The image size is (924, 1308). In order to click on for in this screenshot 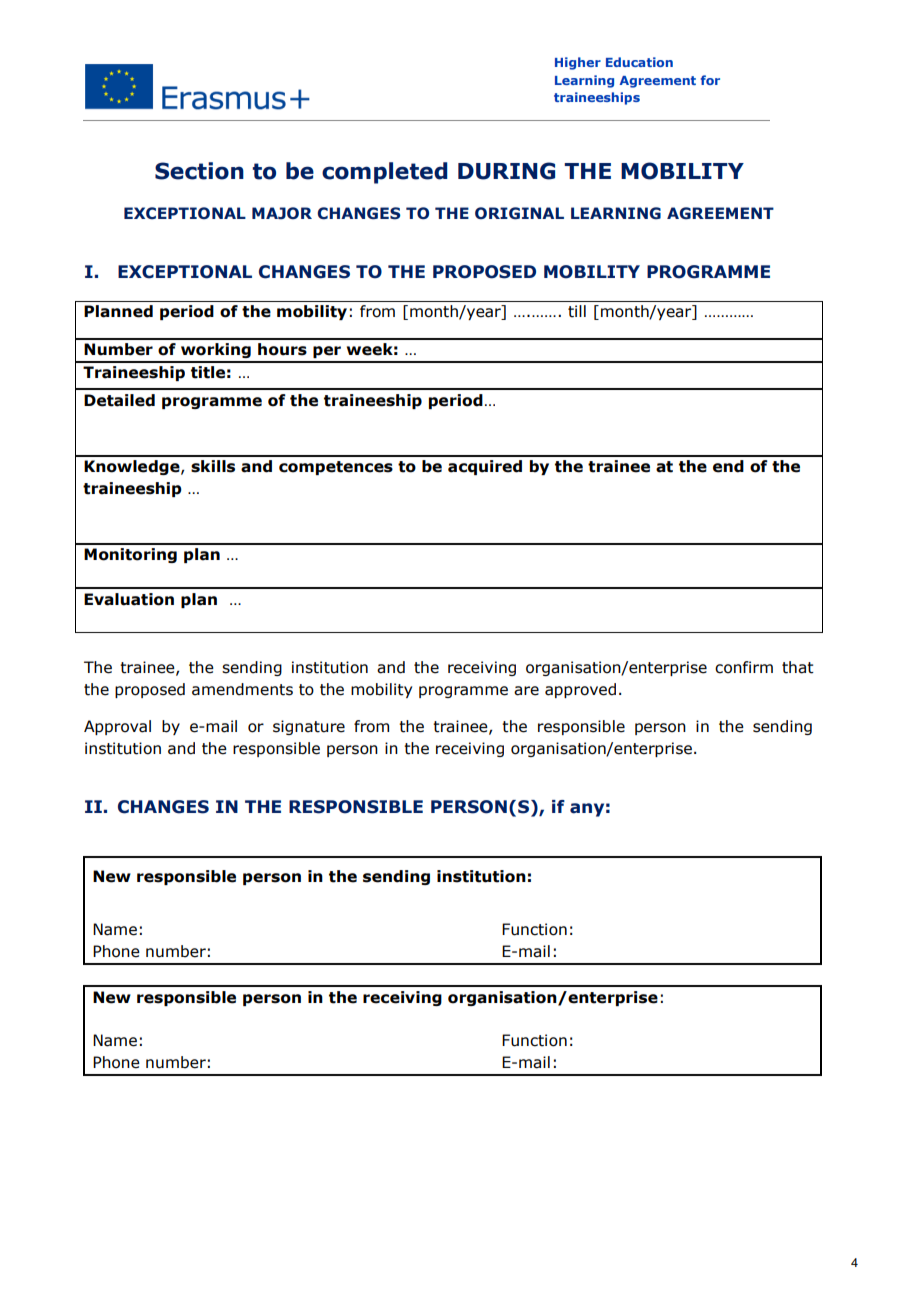, I will do `click(710, 80)`.
